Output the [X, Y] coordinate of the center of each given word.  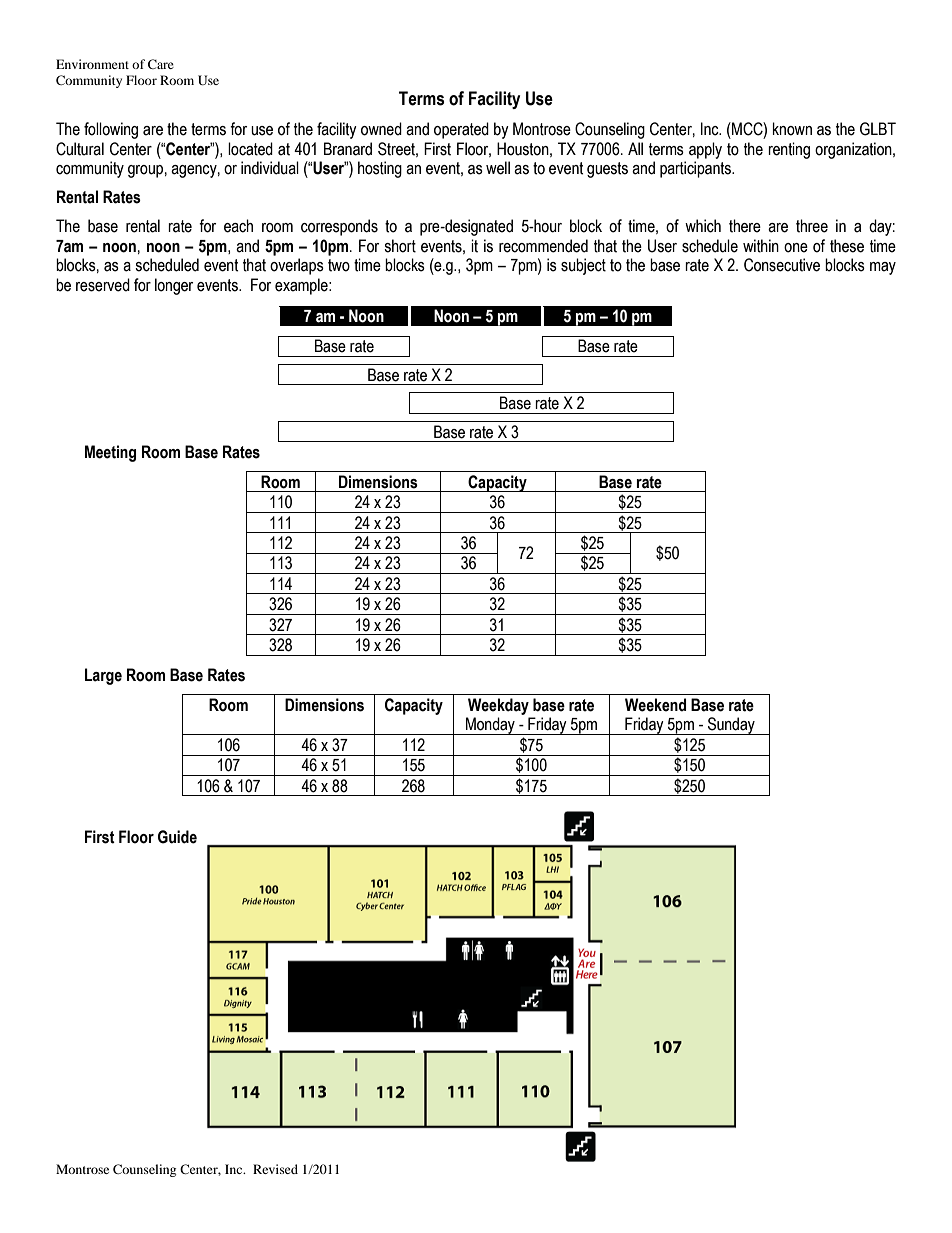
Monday [490, 726]
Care [161, 64]
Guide [177, 837]
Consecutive [782, 265]
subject [583, 266]
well [498, 168]
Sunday [731, 726]
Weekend [655, 705]
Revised [275, 1169]
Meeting [110, 453]
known [792, 129]
